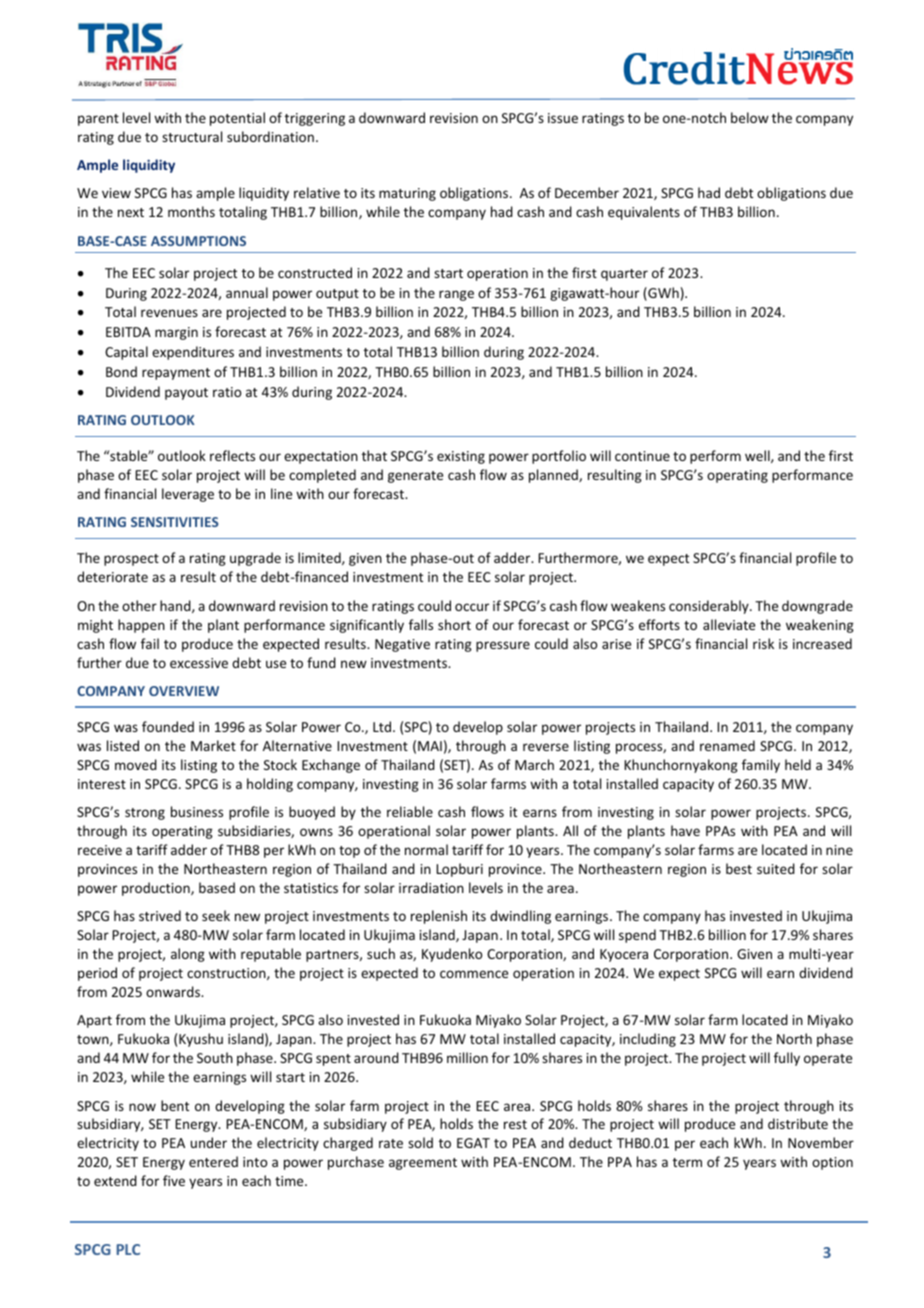 Image resolution: width=924 pixels, height=1308 pixels. I want to click on maturing, so click(407, 194).
